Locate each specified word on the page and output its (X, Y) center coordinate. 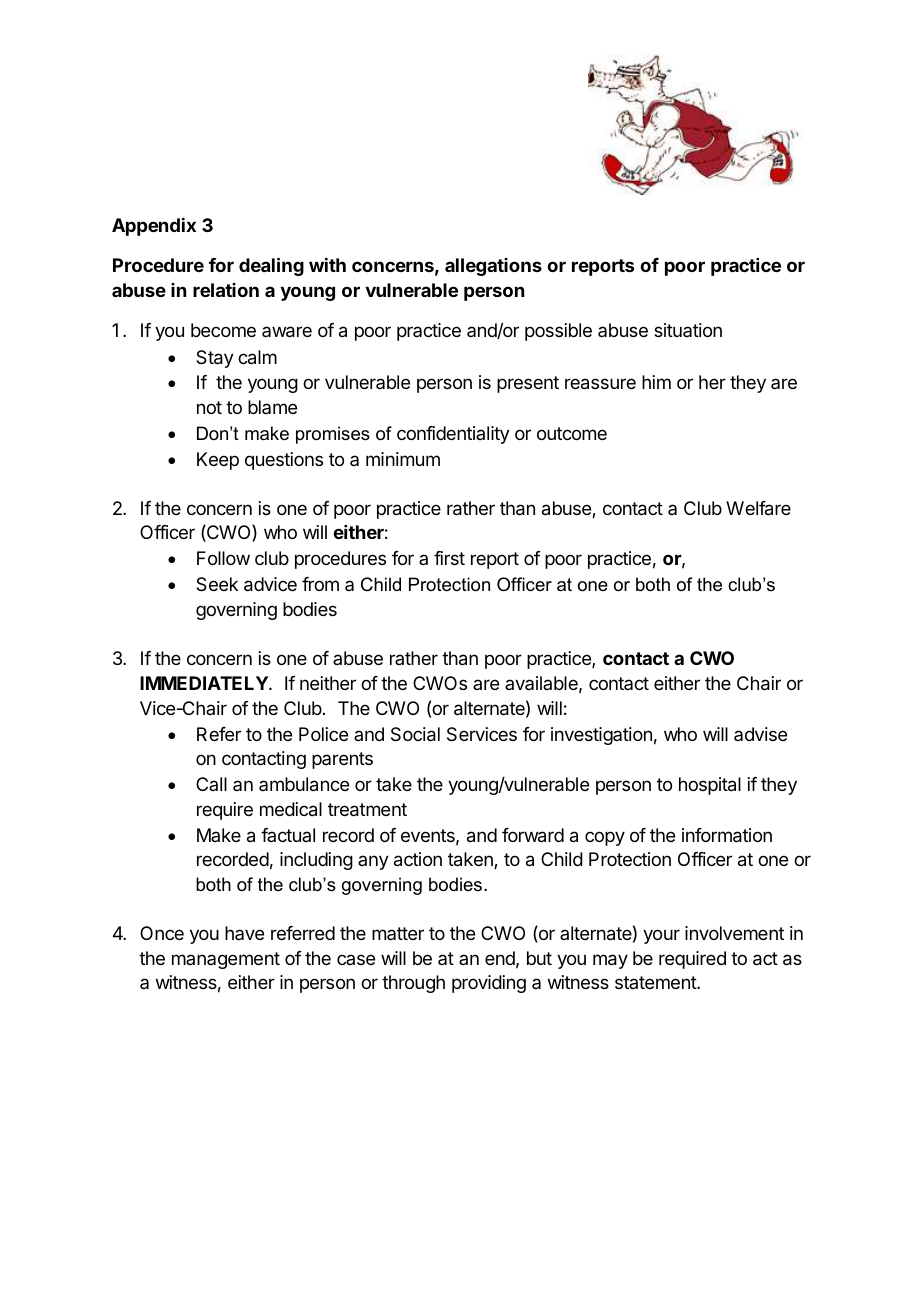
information (727, 835)
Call (211, 784)
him (656, 382)
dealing (271, 266)
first (449, 558)
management (226, 960)
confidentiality (453, 435)
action (418, 859)
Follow (223, 558)
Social (415, 734)
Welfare (758, 508)
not (209, 407)
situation (688, 330)
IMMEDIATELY (205, 683)
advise (760, 734)
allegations (493, 267)
